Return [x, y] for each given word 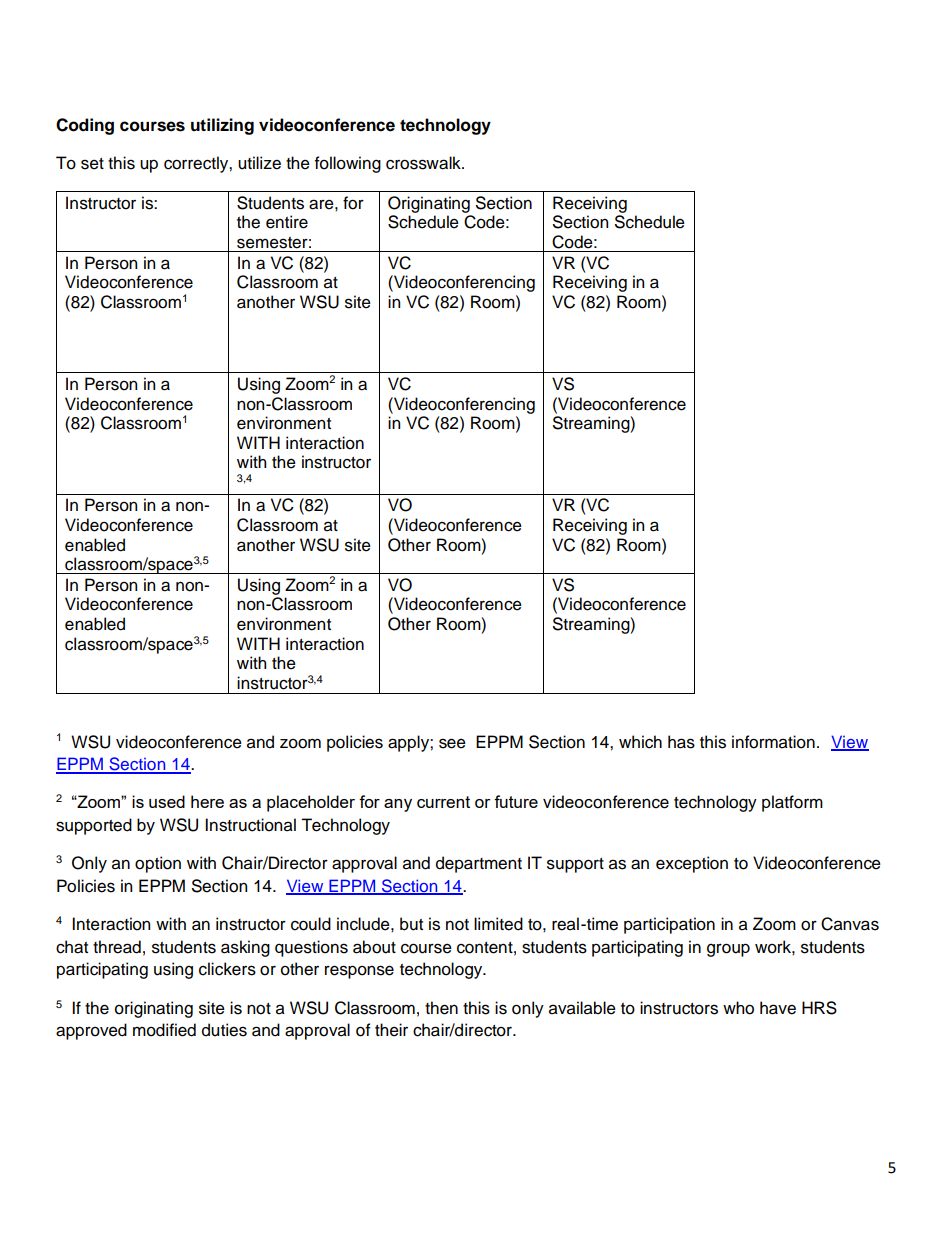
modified [164, 1030]
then [441, 1008]
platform [792, 803]
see [452, 743]
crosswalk [424, 163]
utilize [259, 163]
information [773, 742]
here [207, 801]
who [738, 1008]
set [92, 164]
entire [287, 222]
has [681, 742]
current [443, 802]
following [348, 164]
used [167, 801]
